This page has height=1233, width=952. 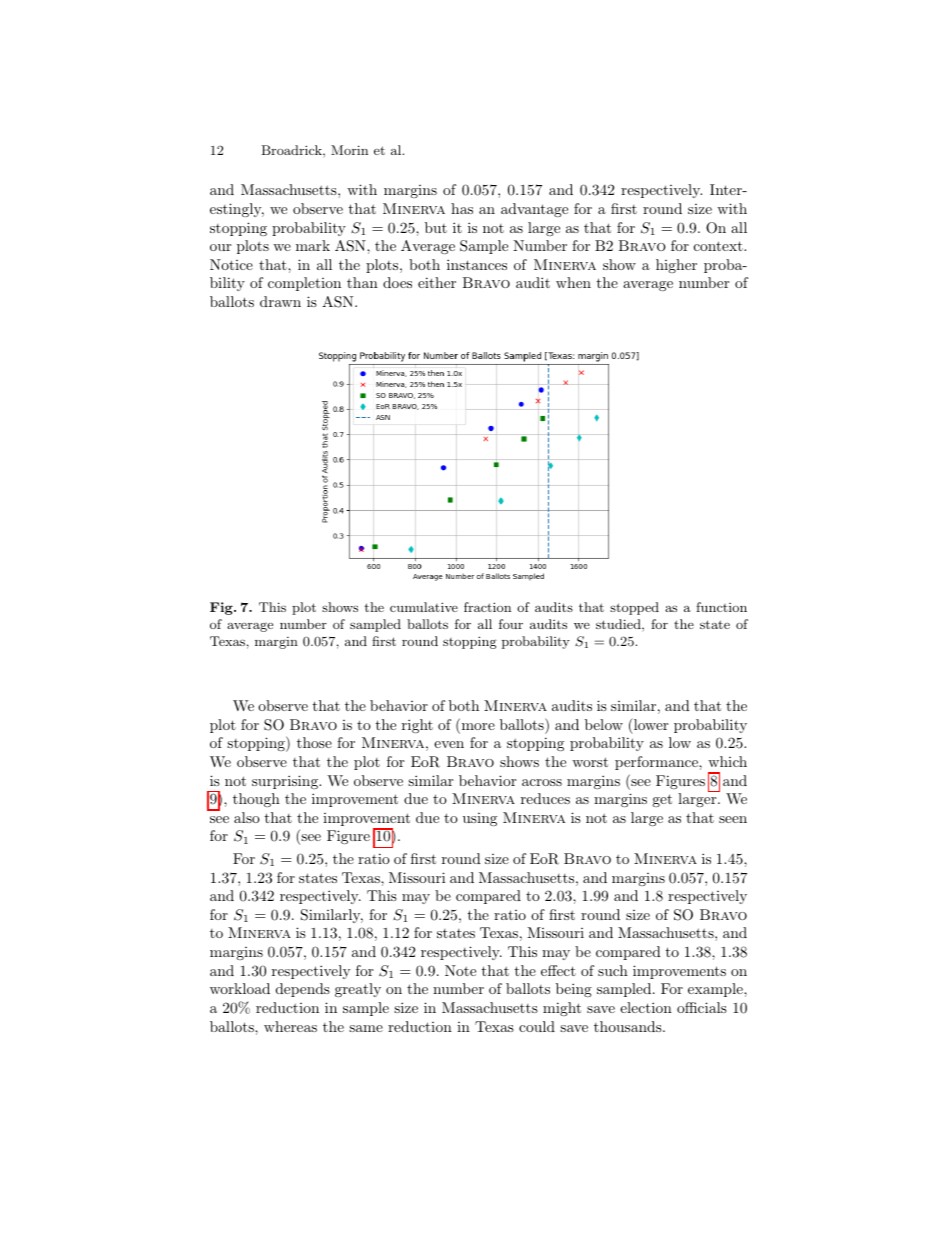 What do you see at coordinates (719, 246) in the page?
I see `context` at bounding box center [719, 246].
